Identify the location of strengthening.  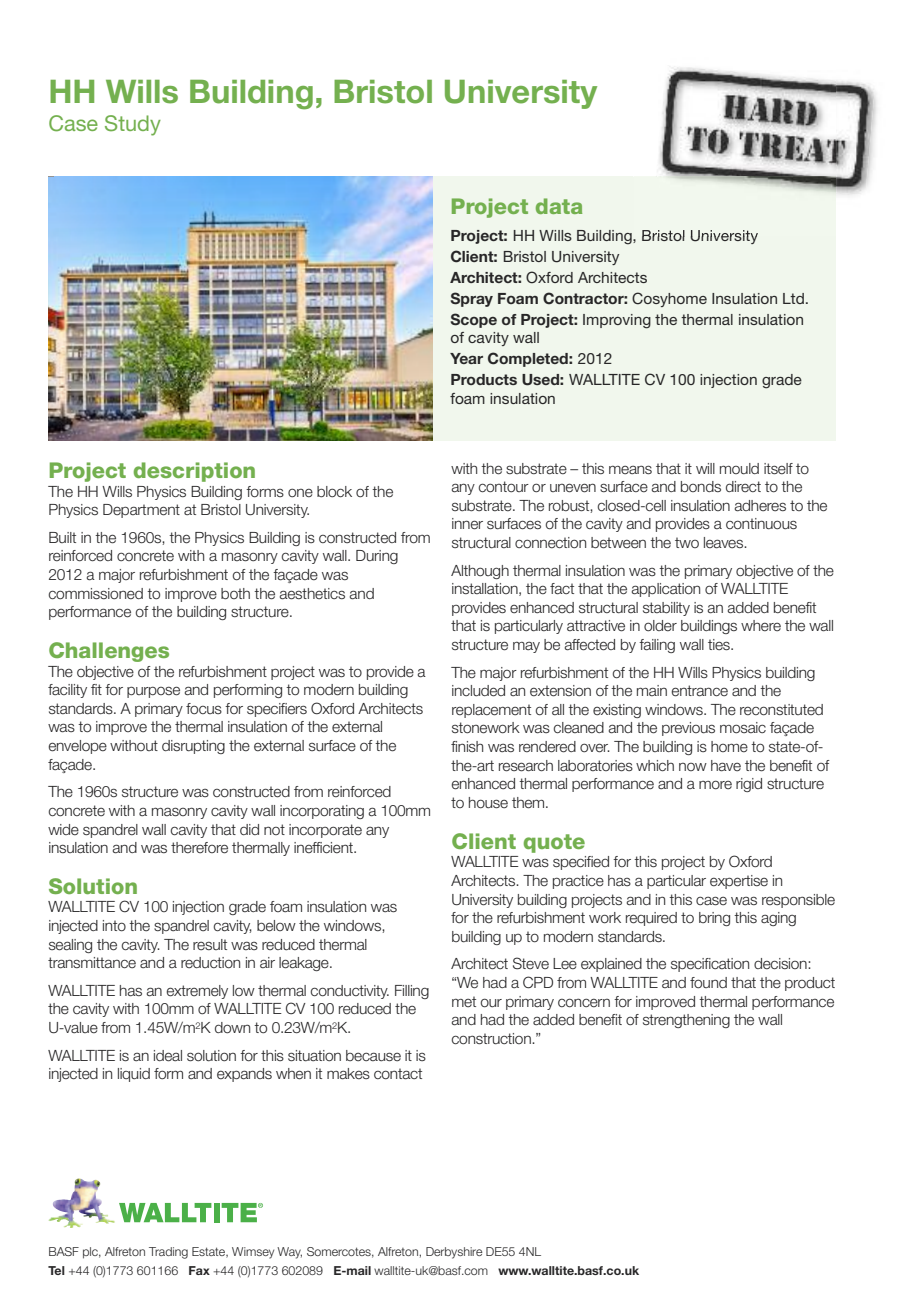
(686, 1021).
